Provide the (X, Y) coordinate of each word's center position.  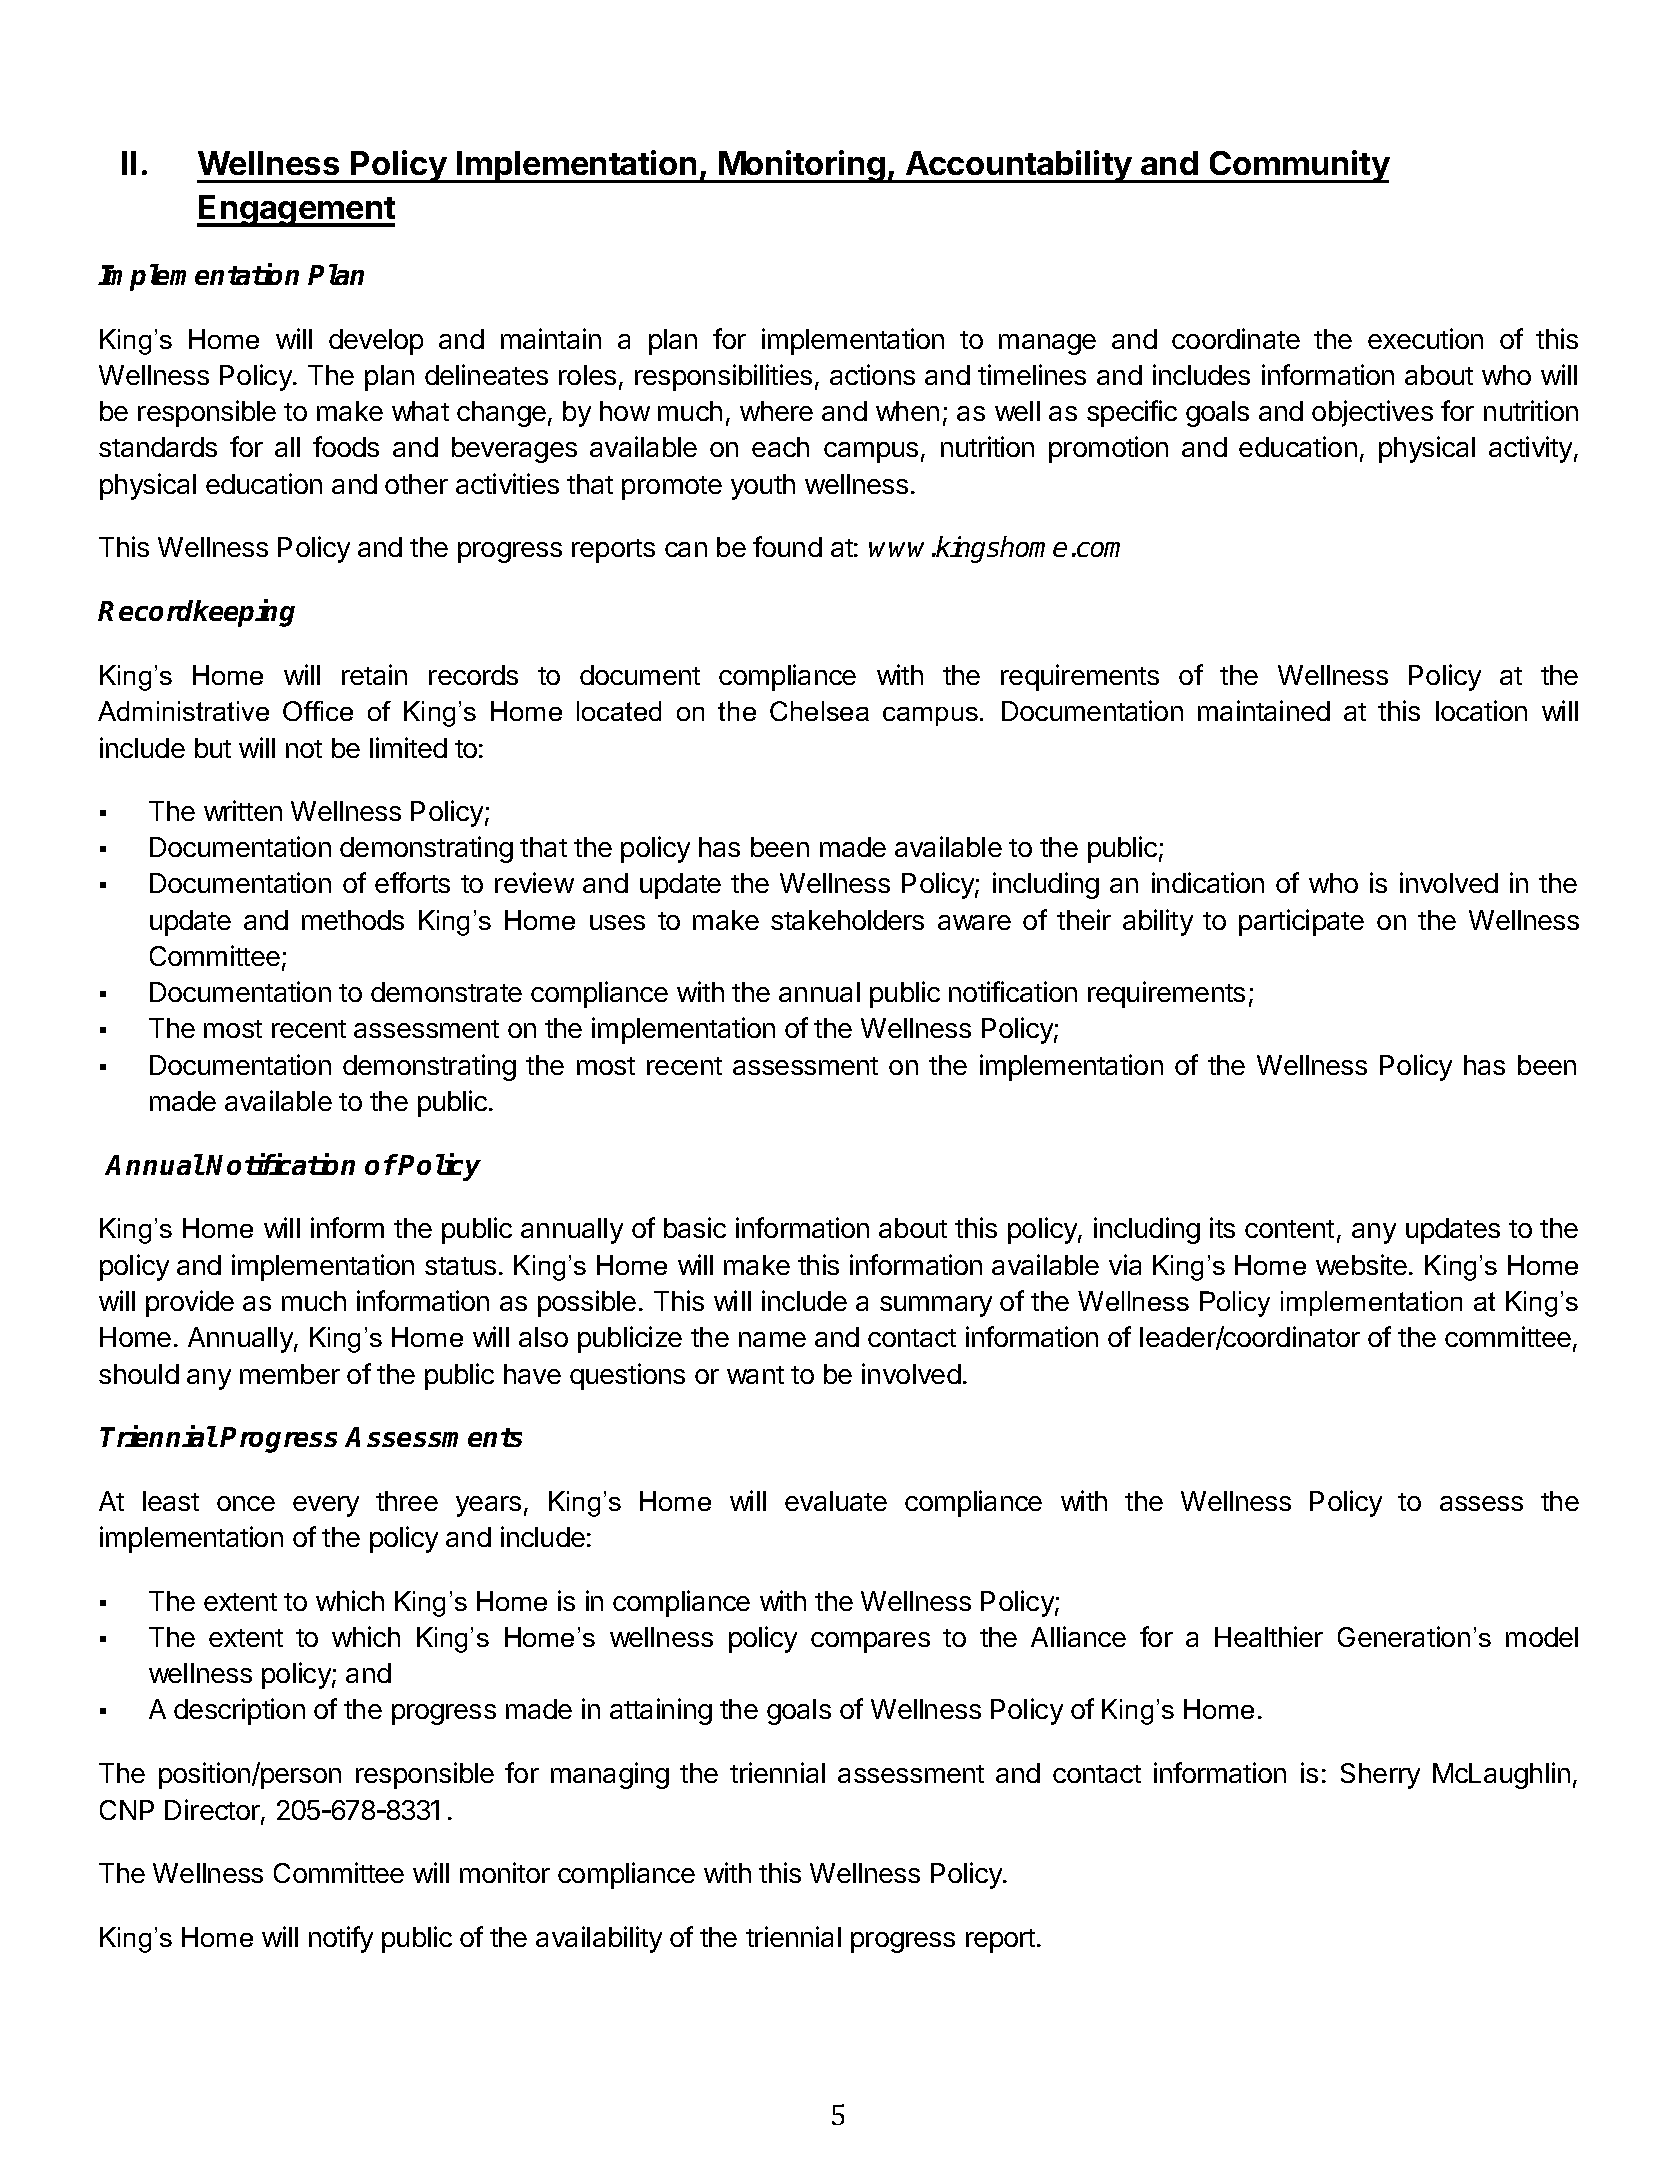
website (1361, 1264)
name (772, 1339)
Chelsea (819, 711)
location (1481, 710)
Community (1298, 166)
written (243, 810)
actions (872, 374)
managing (610, 1775)
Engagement (296, 211)
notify (341, 1939)
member (290, 1374)
